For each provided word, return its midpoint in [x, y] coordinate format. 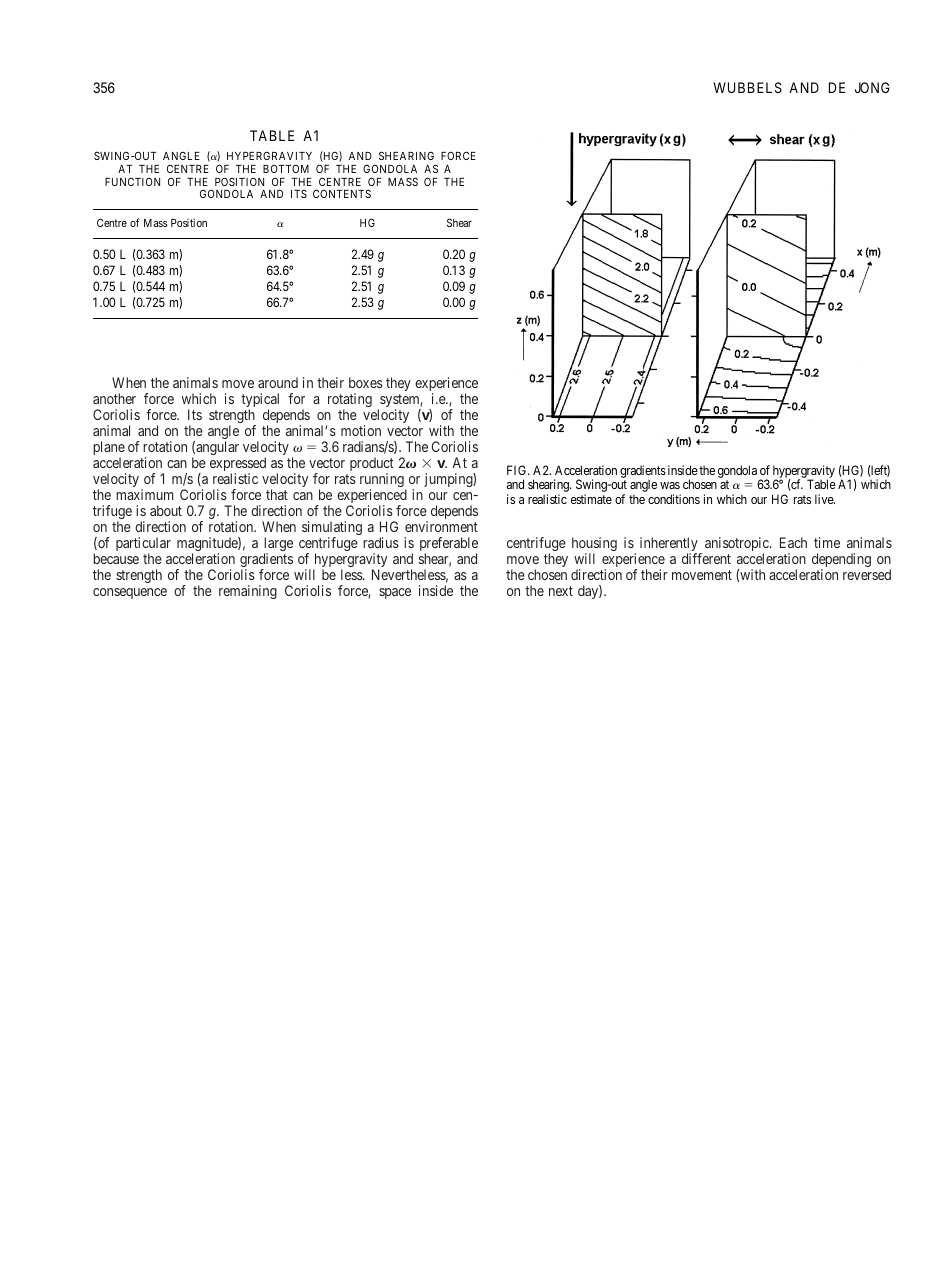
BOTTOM [286, 168]
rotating [350, 401]
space [395, 593]
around [278, 382]
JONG [872, 87]
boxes [366, 382]
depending [841, 561]
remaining [248, 592]
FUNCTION [132, 181]
